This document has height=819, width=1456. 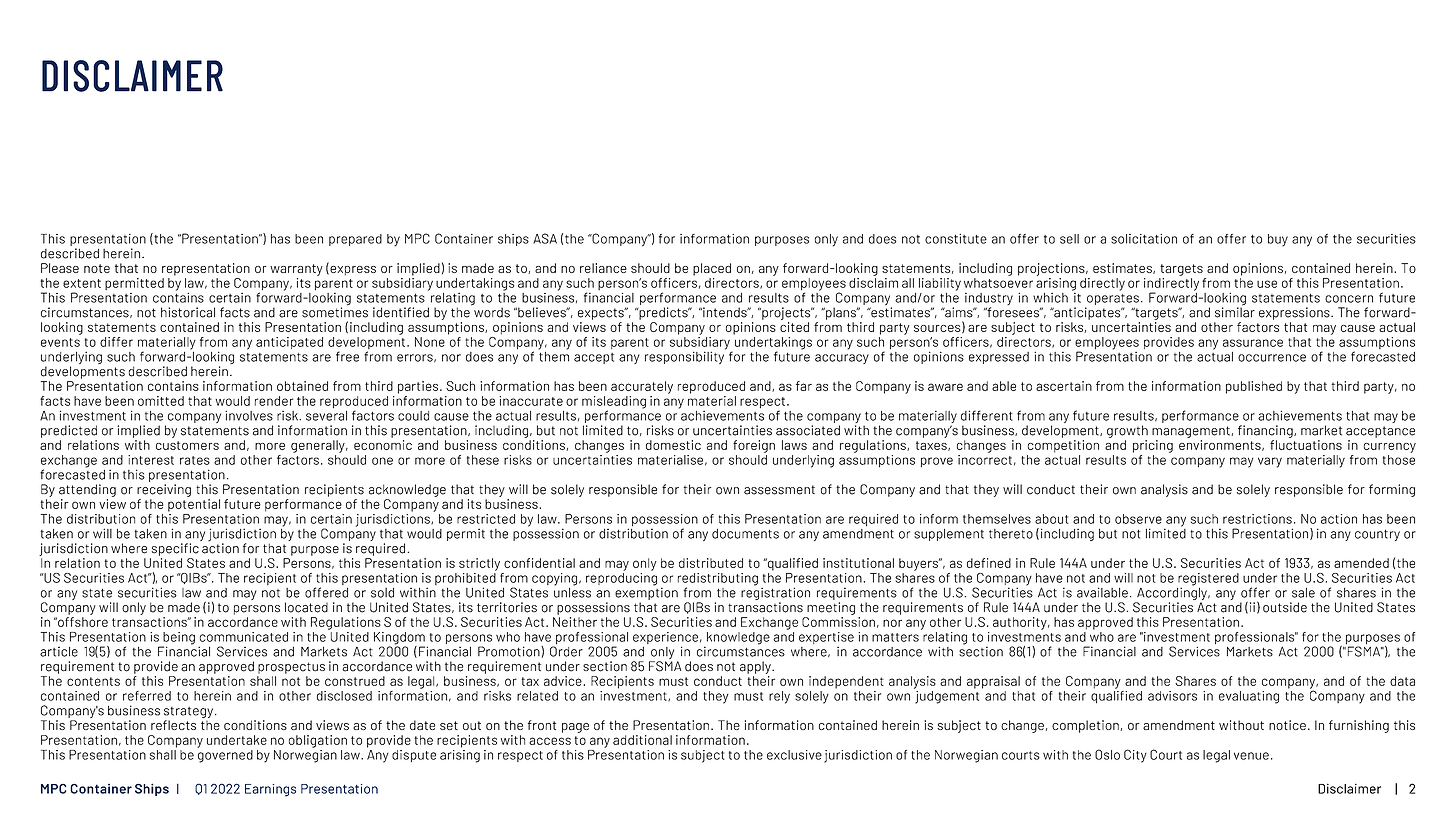 I want to click on solicitation, so click(x=1144, y=239).
